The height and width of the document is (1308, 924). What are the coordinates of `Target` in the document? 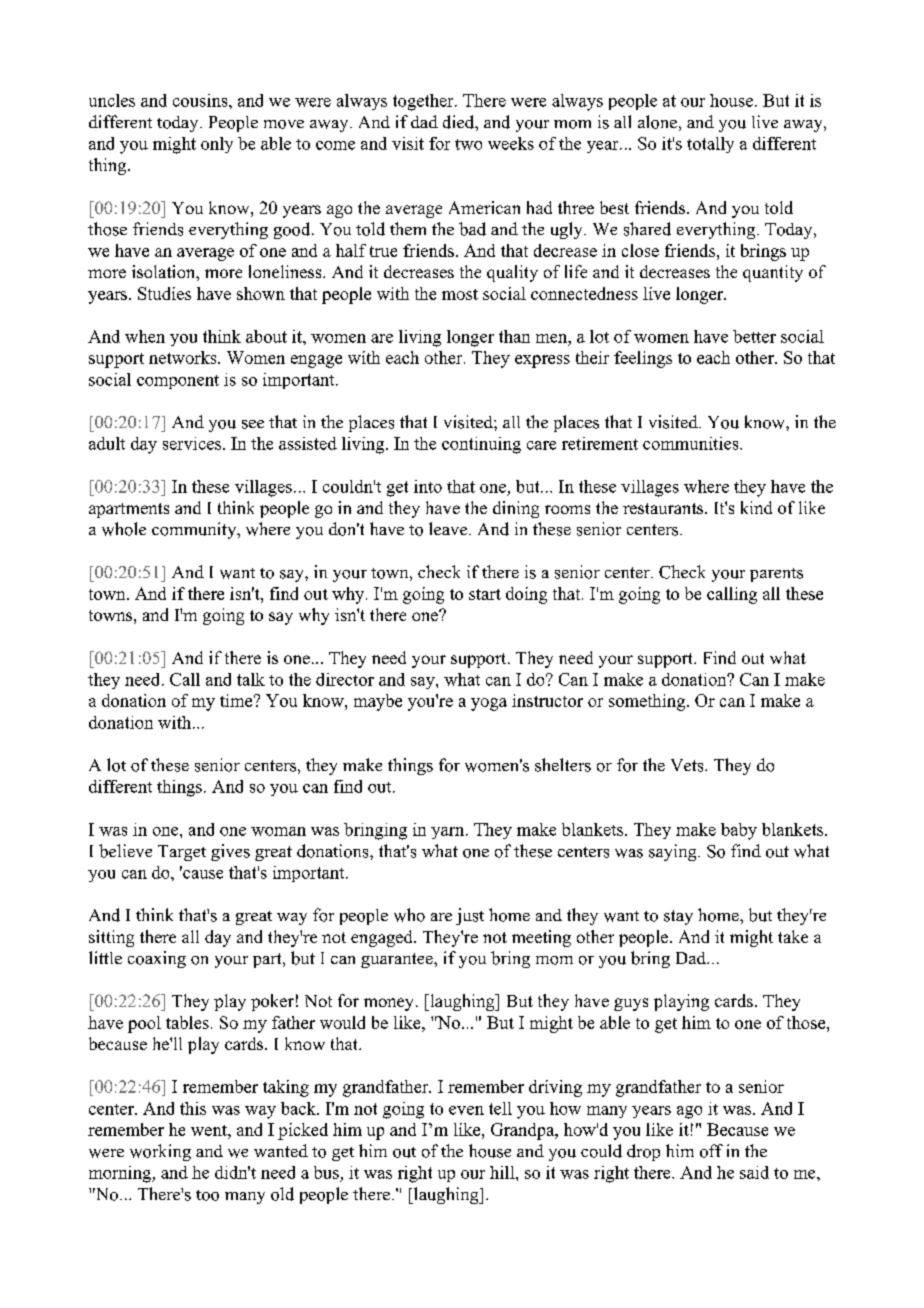 It's located at (182, 853).
